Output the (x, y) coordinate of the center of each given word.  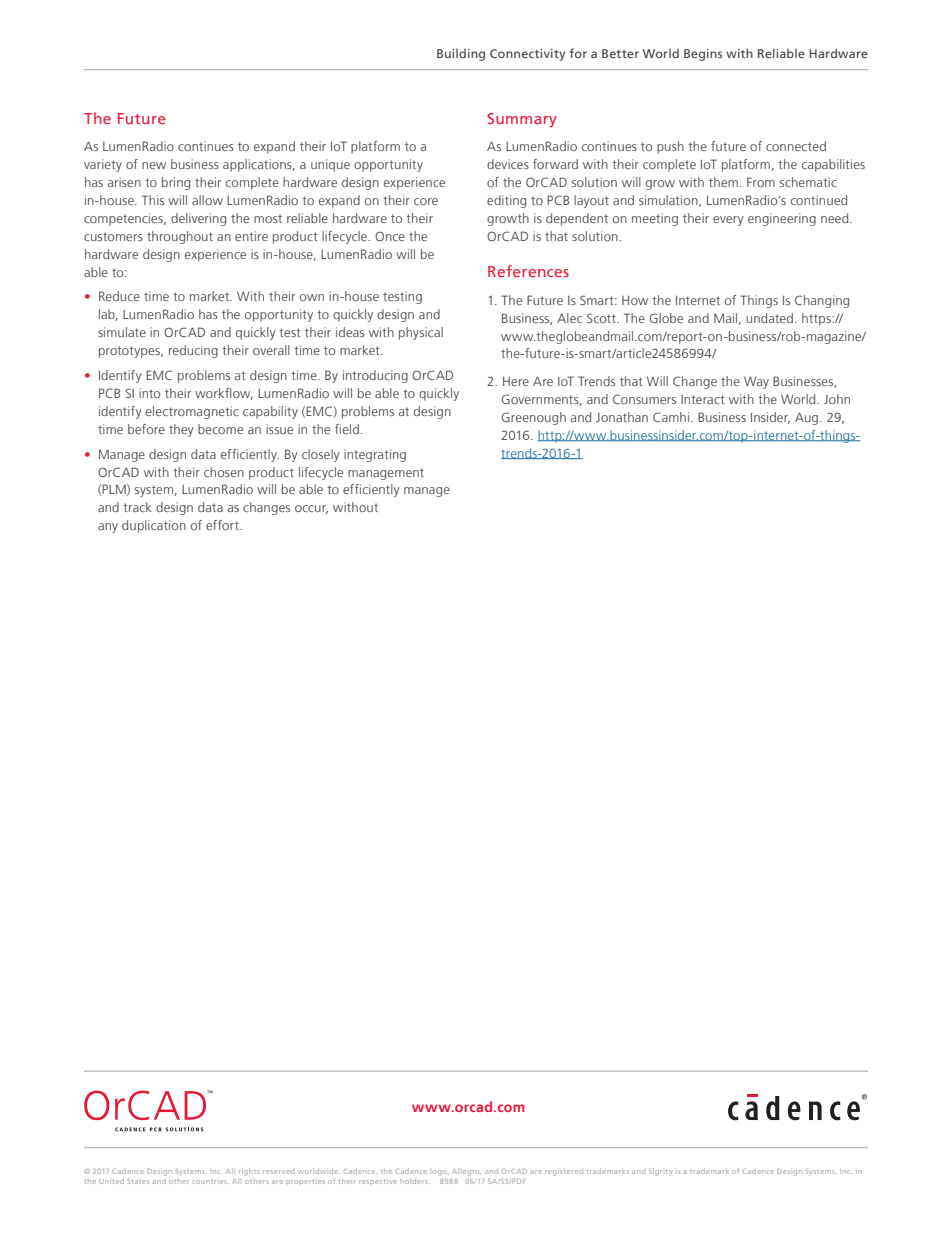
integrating (375, 455)
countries (210, 1182)
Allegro (466, 1172)
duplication (154, 526)
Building (461, 55)
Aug (808, 418)
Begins (703, 55)
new (154, 165)
